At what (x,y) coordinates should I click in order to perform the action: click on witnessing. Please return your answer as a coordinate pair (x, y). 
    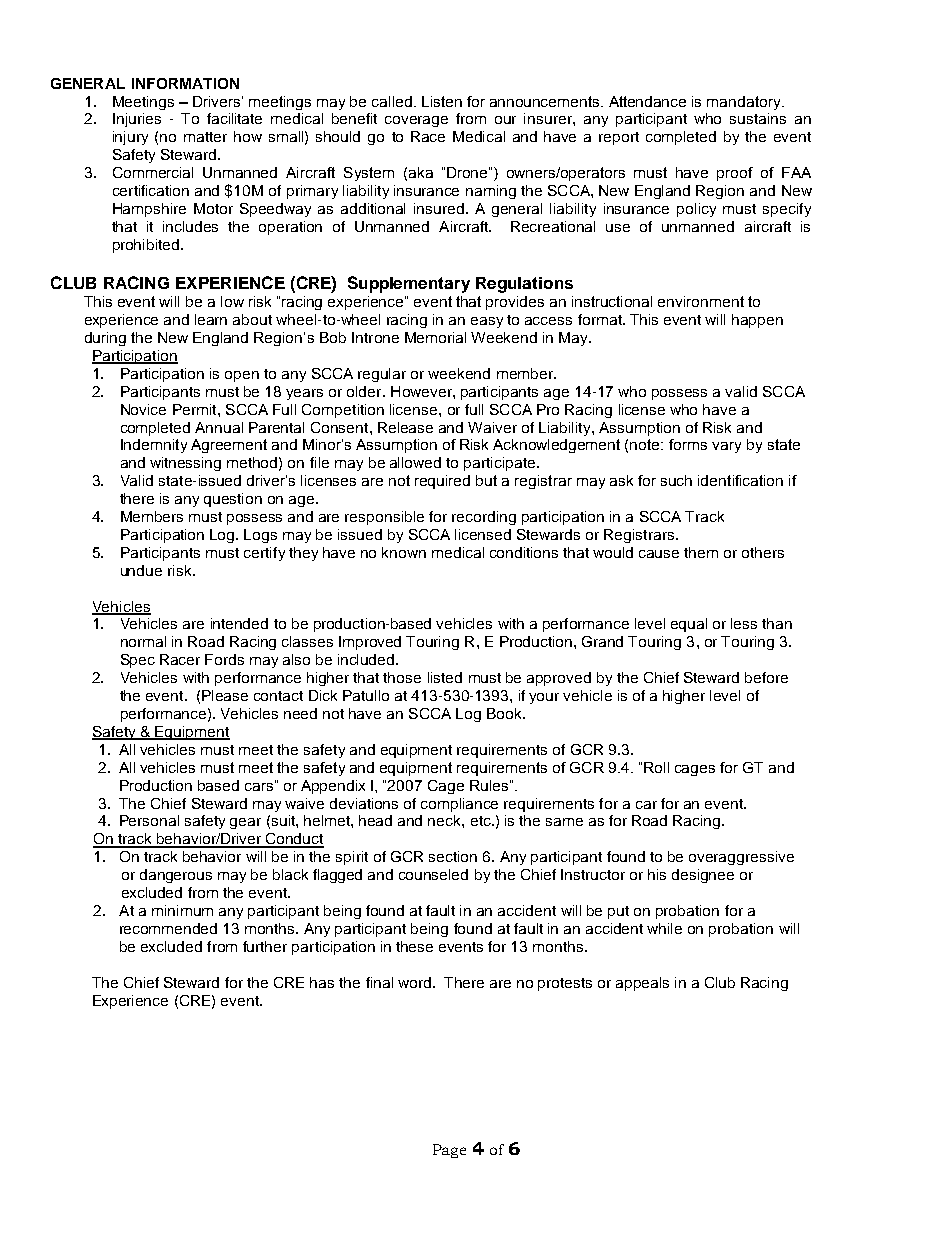
    Looking at the image, I should click on (185, 464).
